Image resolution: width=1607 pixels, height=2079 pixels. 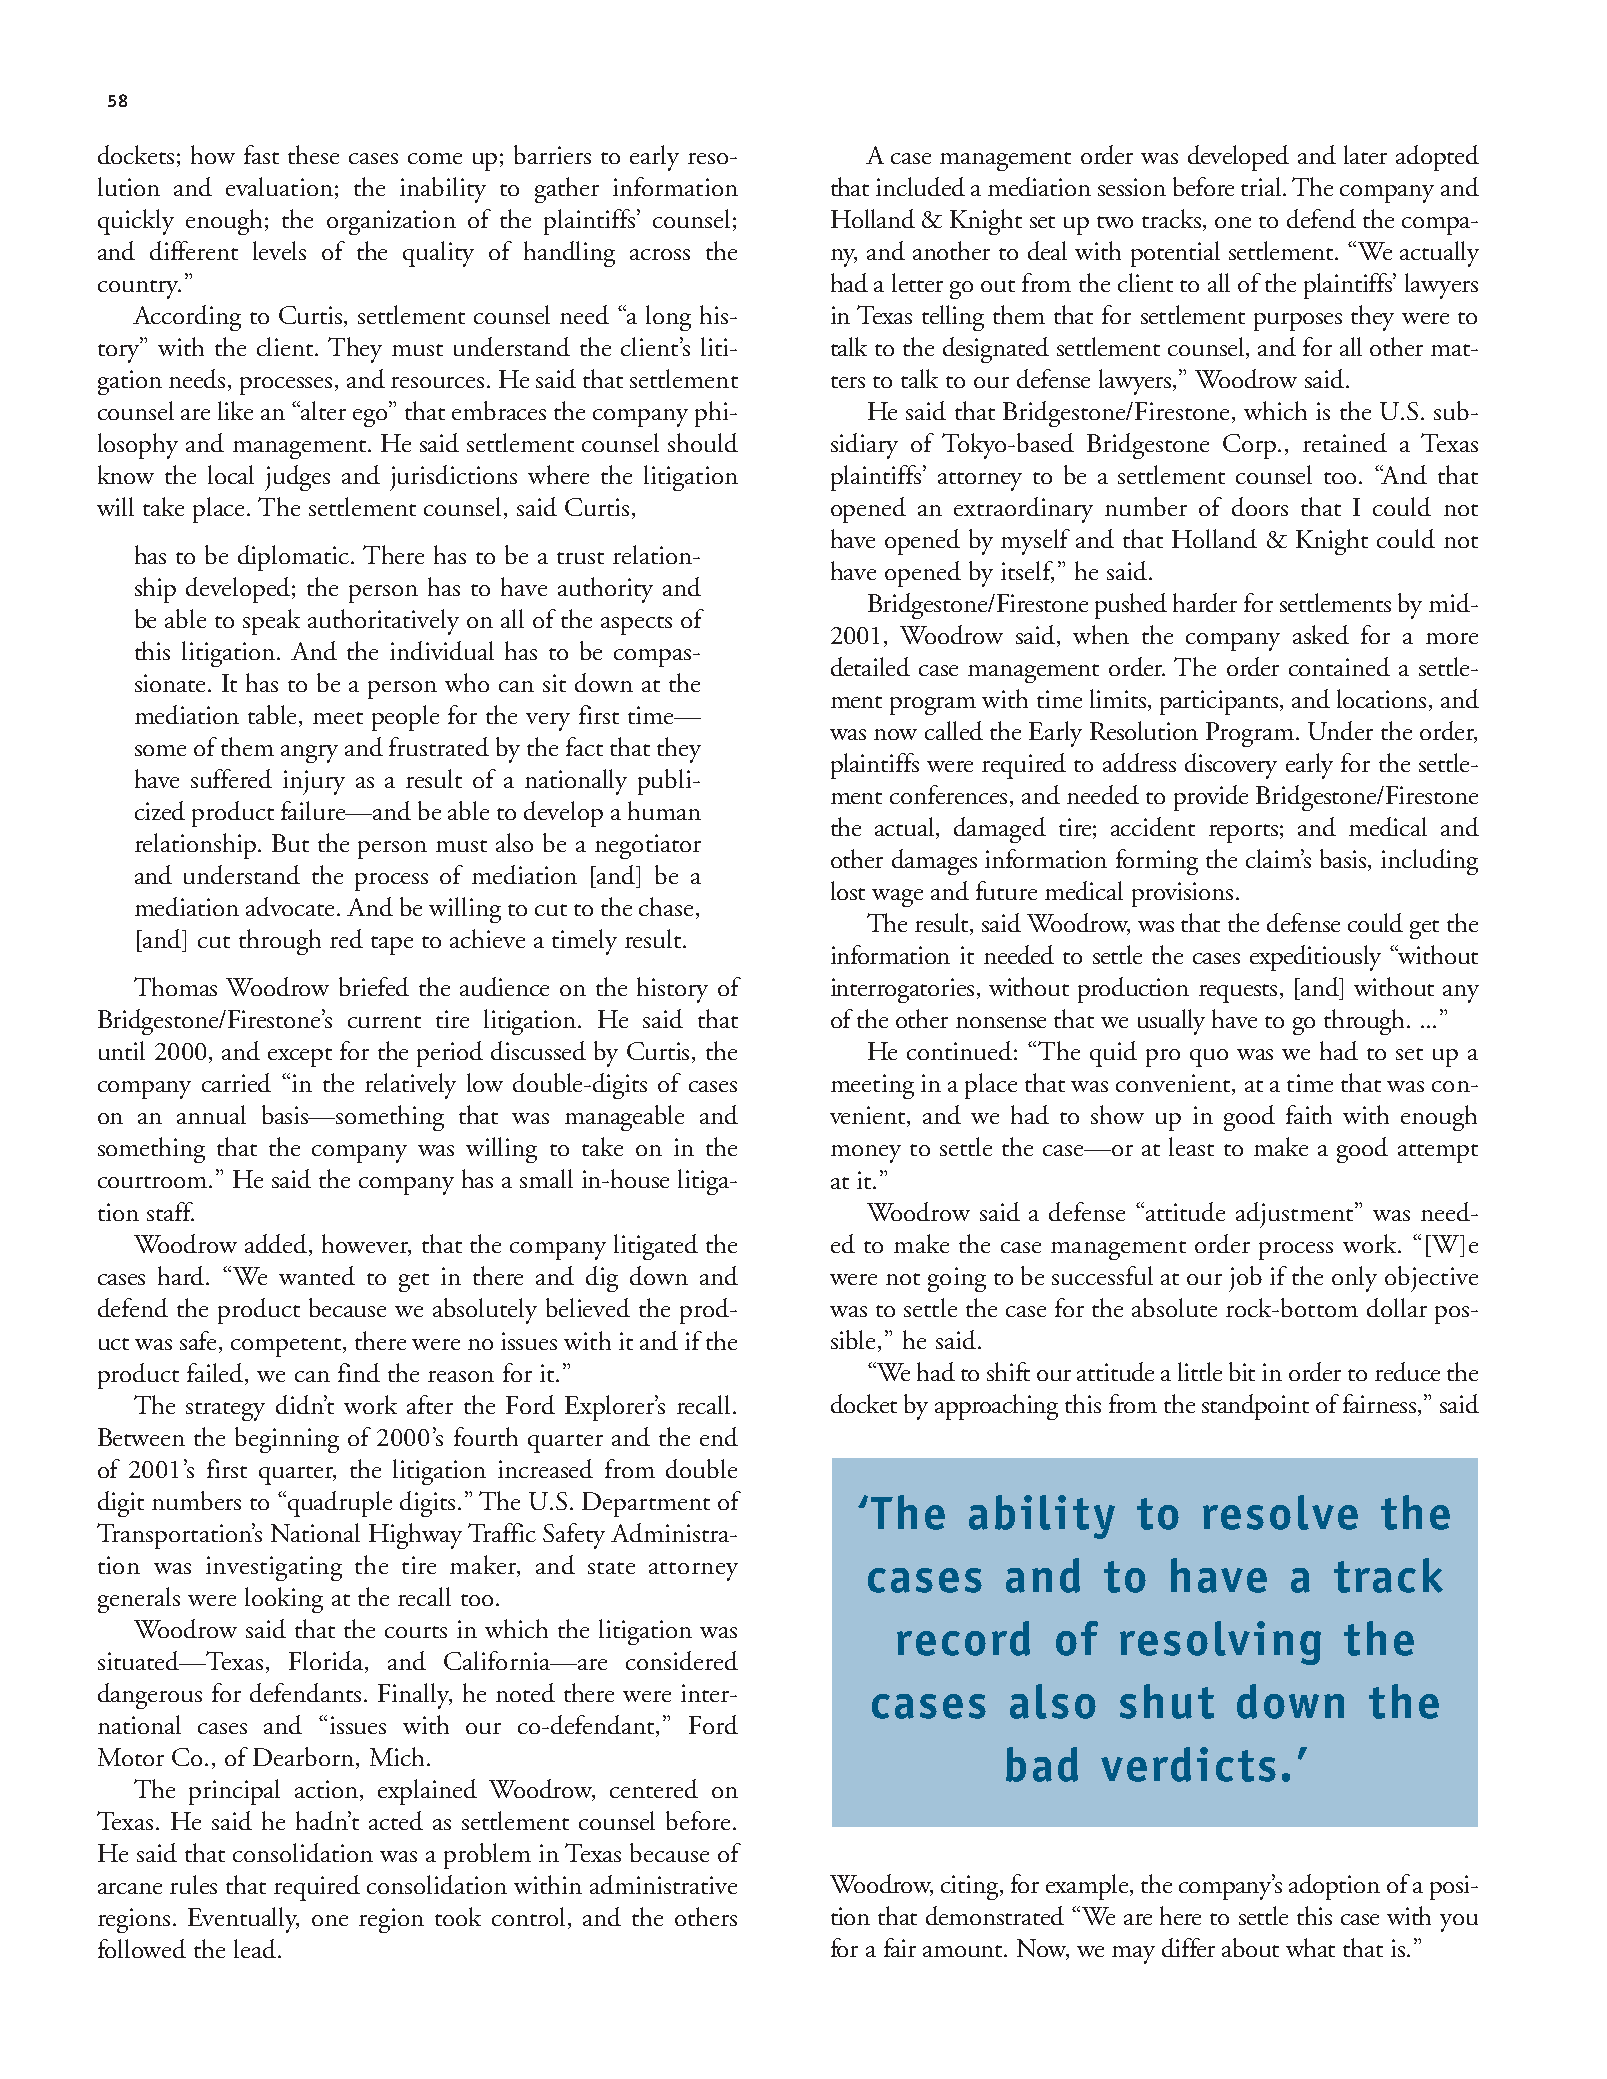 What do you see at coordinates (848, 890) in the image?
I see `lost` at bounding box center [848, 890].
